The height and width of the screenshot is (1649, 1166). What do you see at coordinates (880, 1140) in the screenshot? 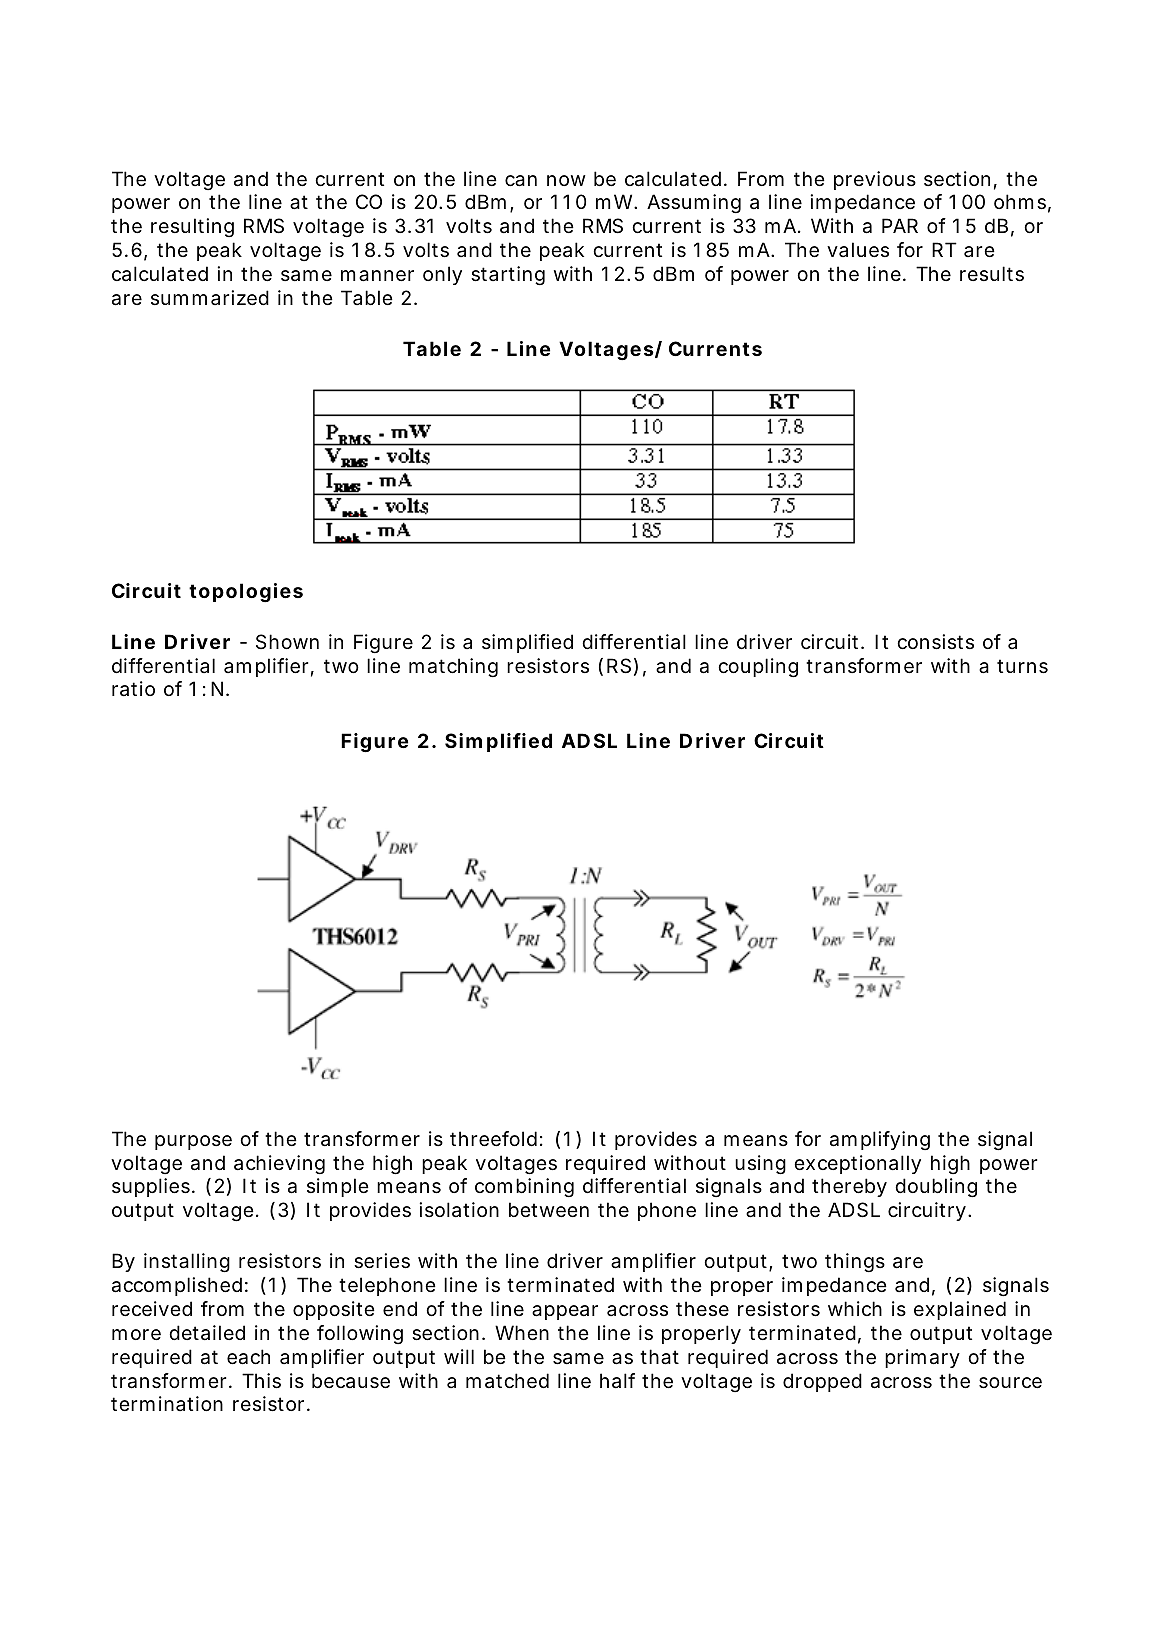
I see `amplifying` at bounding box center [880, 1140].
